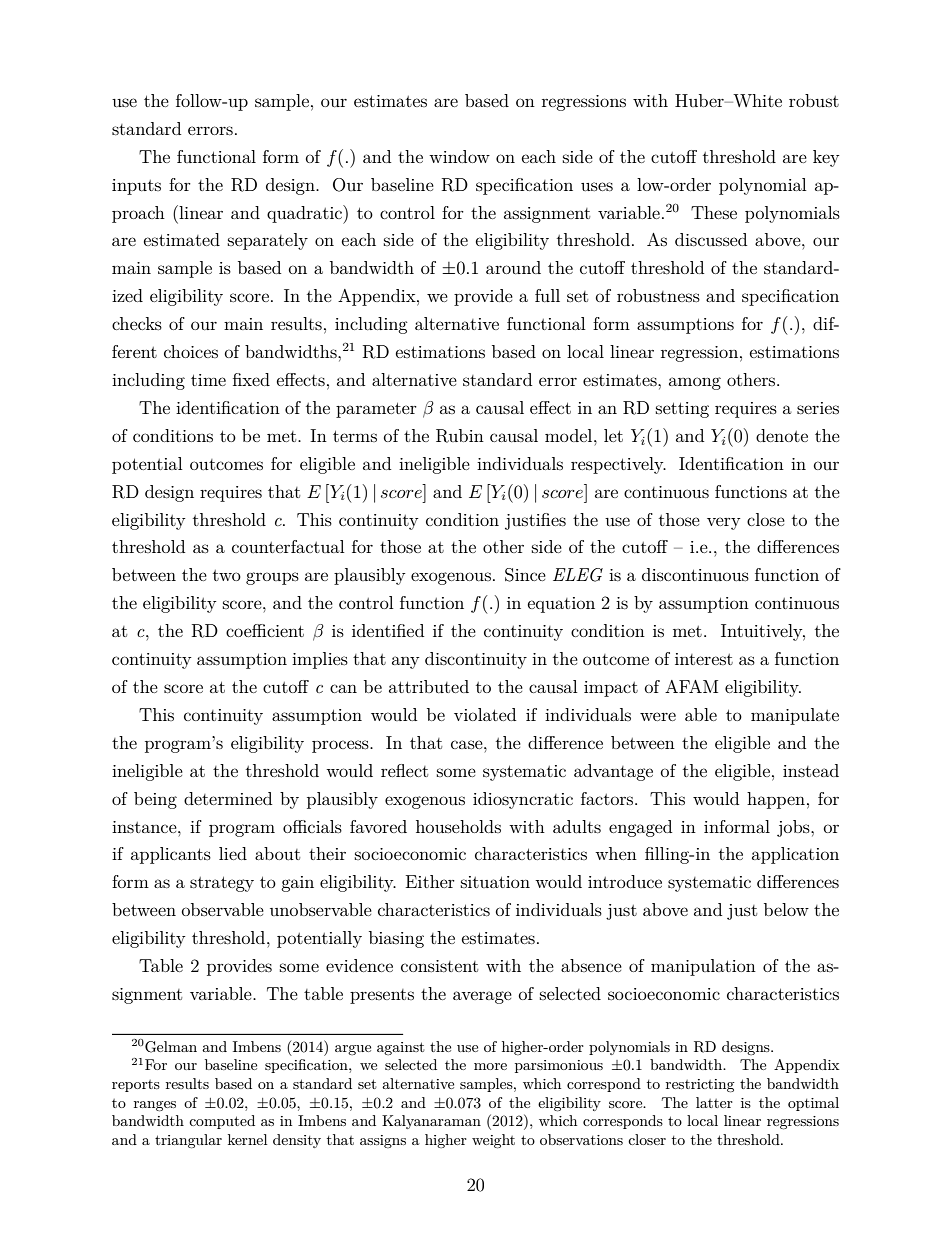 The height and width of the screenshot is (1233, 952). I want to click on inputs, so click(136, 187).
